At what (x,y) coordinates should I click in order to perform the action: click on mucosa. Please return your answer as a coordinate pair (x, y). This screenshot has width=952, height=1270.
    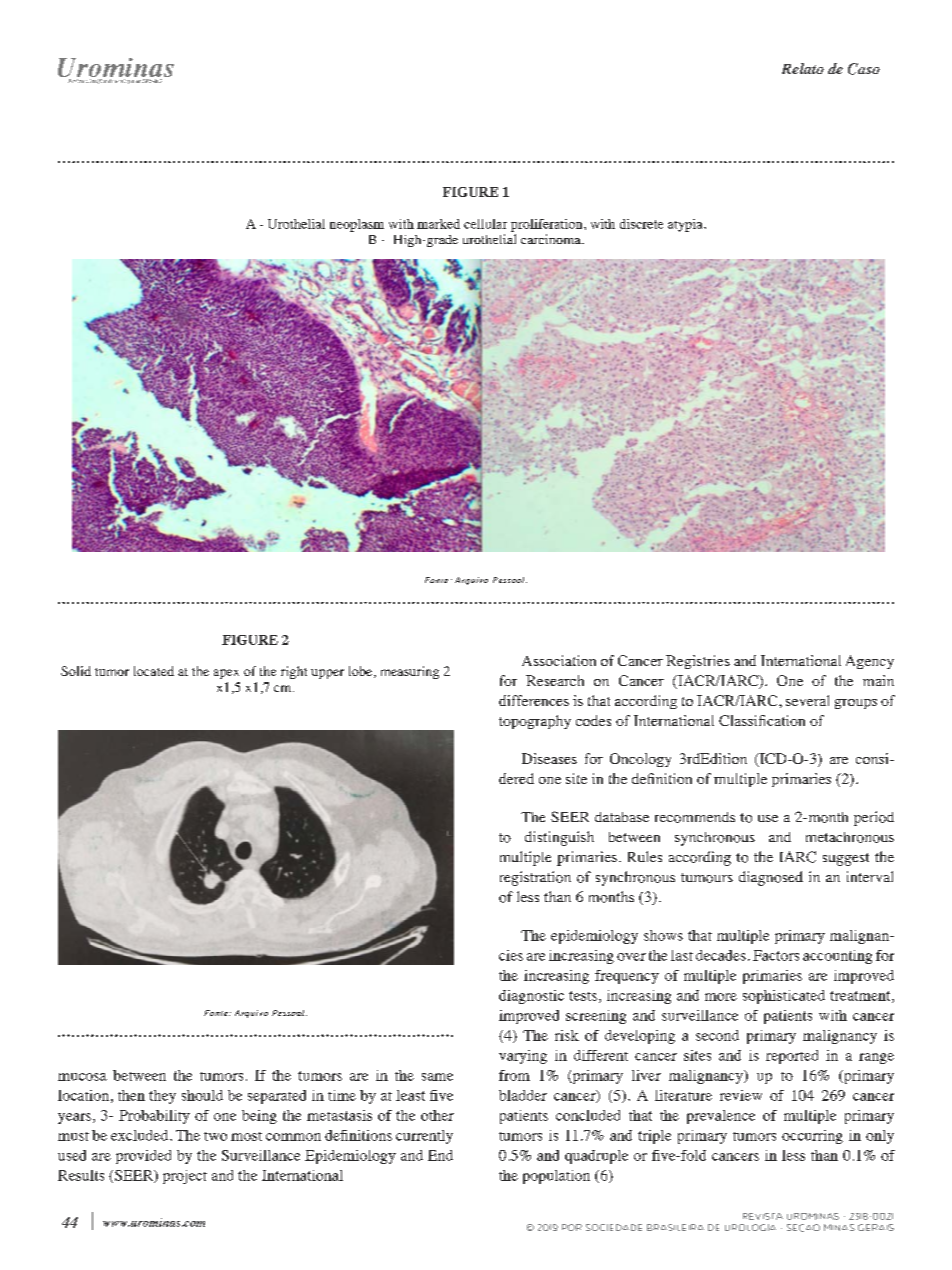
    Looking at the image, I should click on (82, 1077).
